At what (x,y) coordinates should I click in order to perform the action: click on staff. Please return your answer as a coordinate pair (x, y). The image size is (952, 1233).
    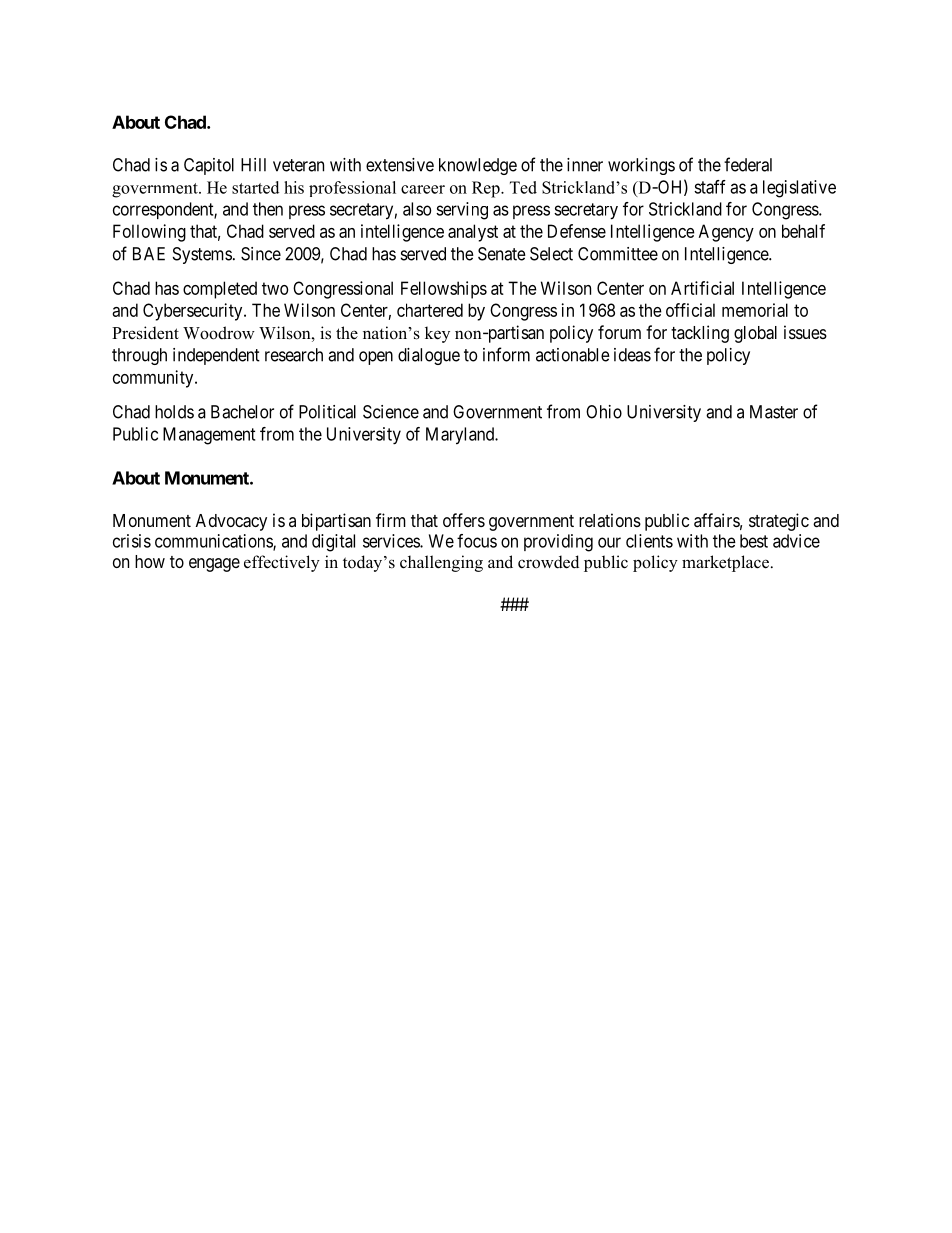
    Looking at the image, I should click on (710, 187).
